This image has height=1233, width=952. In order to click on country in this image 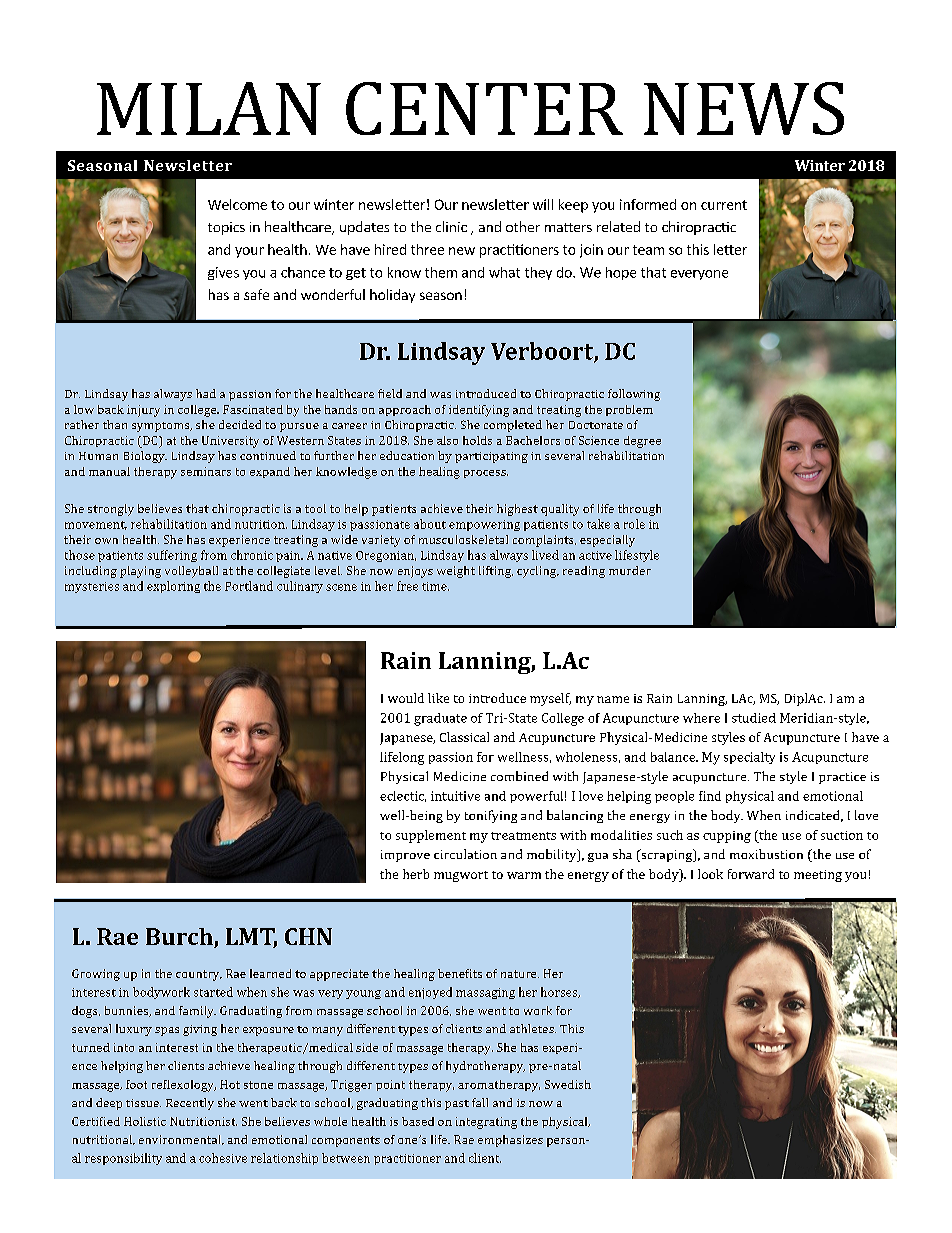, I will do `click(199, 975)`.
